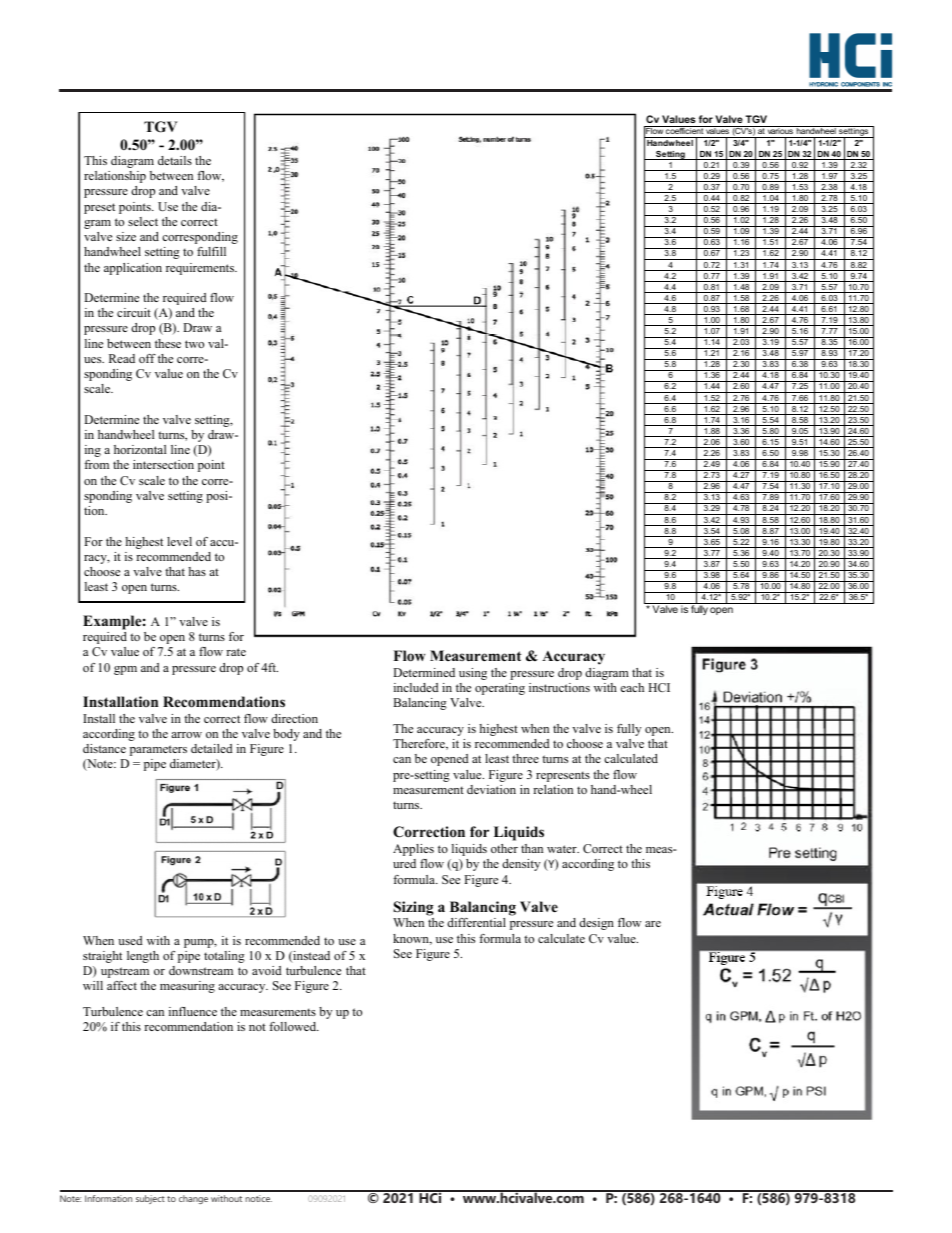 This image has height=1233, width=952. I want to click on known, so click(412, 939).
